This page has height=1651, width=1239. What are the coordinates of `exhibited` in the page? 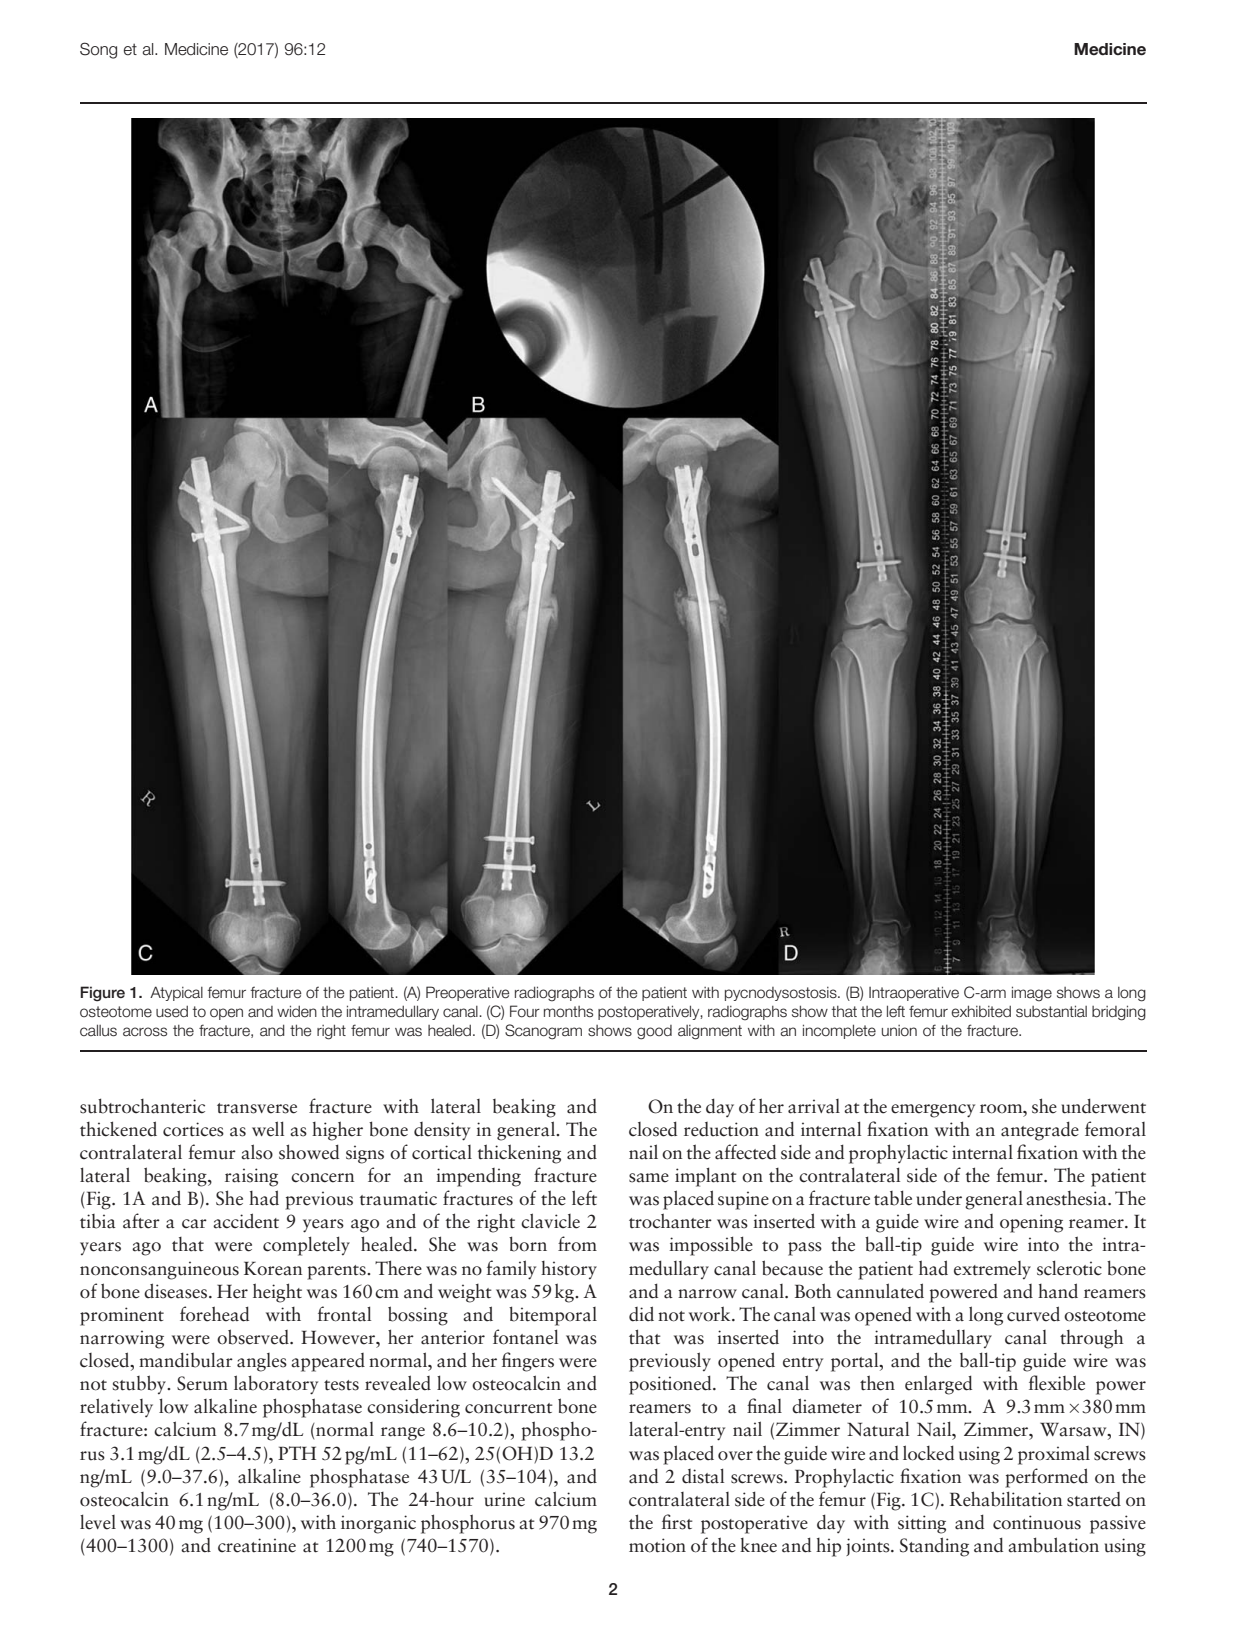 It's located at (981, 1011).
